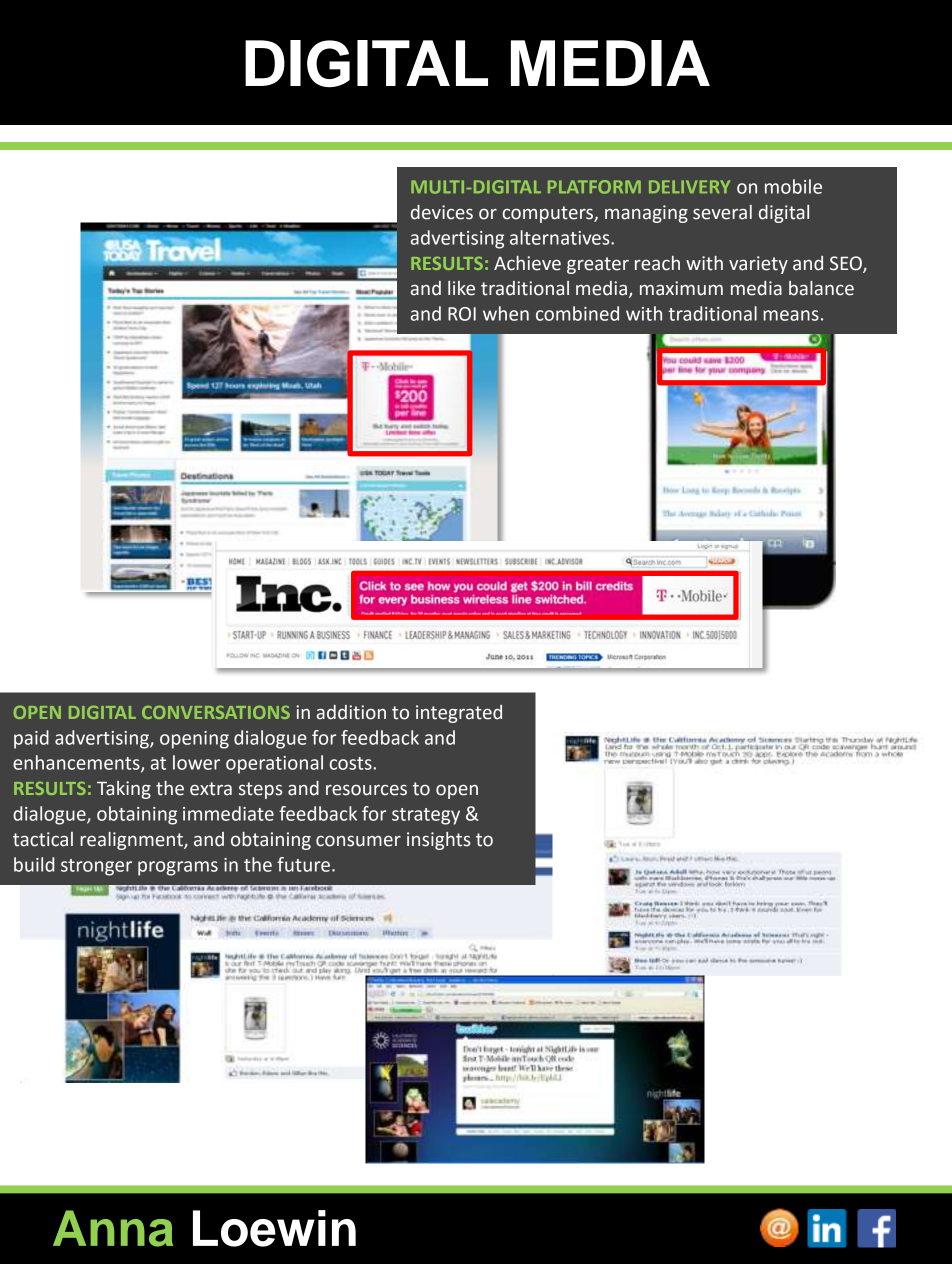 Image resolution: width=952 pixels, height=1270 pixels. I want to click on stronger, so click(96, 867).
